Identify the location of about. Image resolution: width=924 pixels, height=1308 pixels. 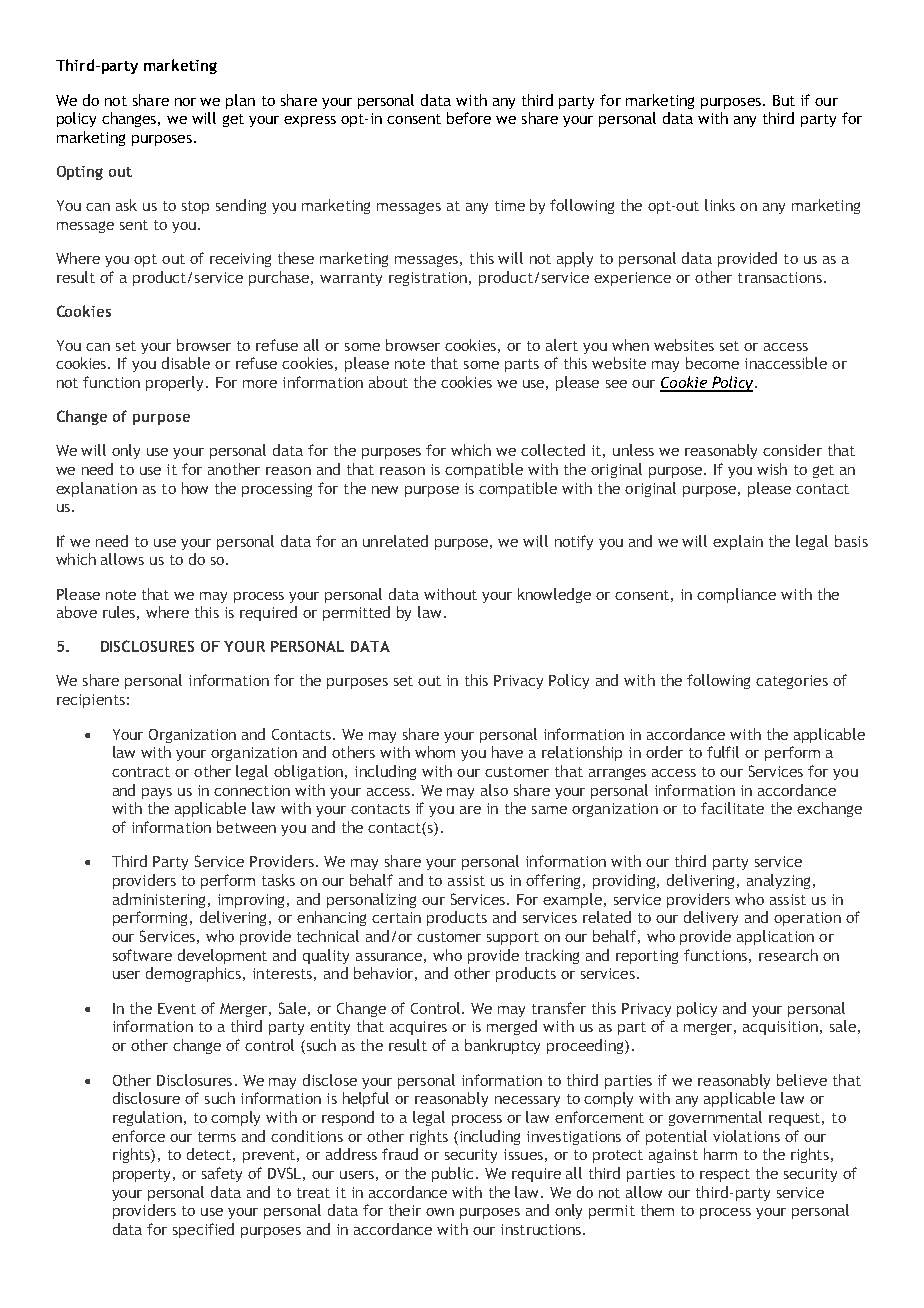
(388, 382).
